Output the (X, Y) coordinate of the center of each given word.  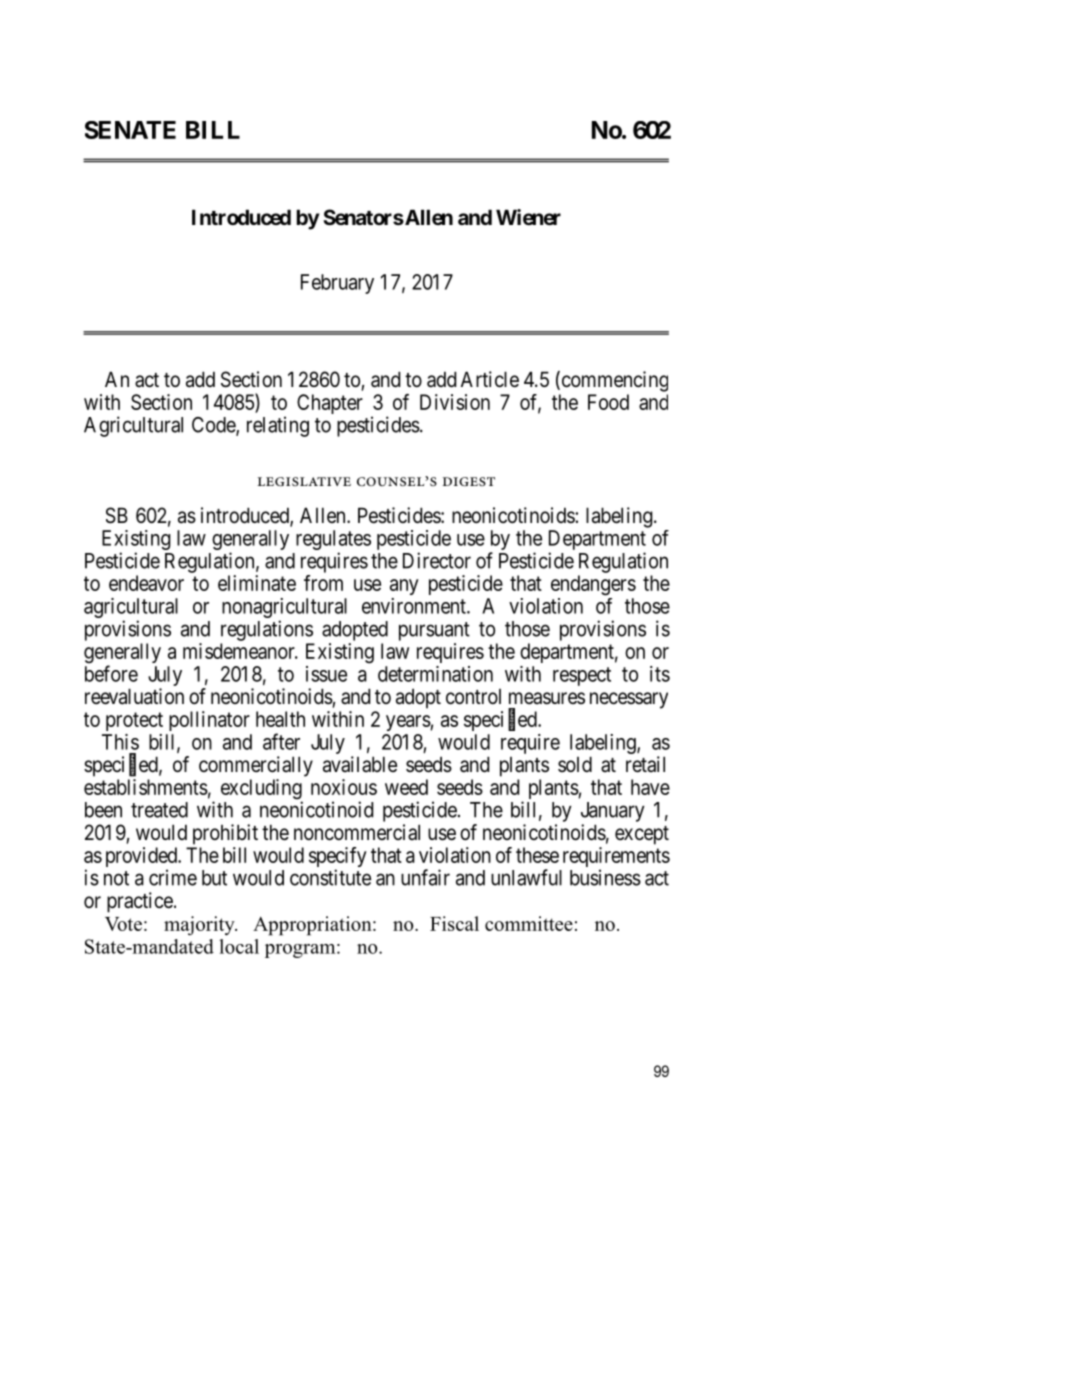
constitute (330, 877)
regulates (333, 541)
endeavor (146, 583)
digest (469, 481)
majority (200, 926)
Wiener (528, 217)
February (337, 284)
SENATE (130, 130)
